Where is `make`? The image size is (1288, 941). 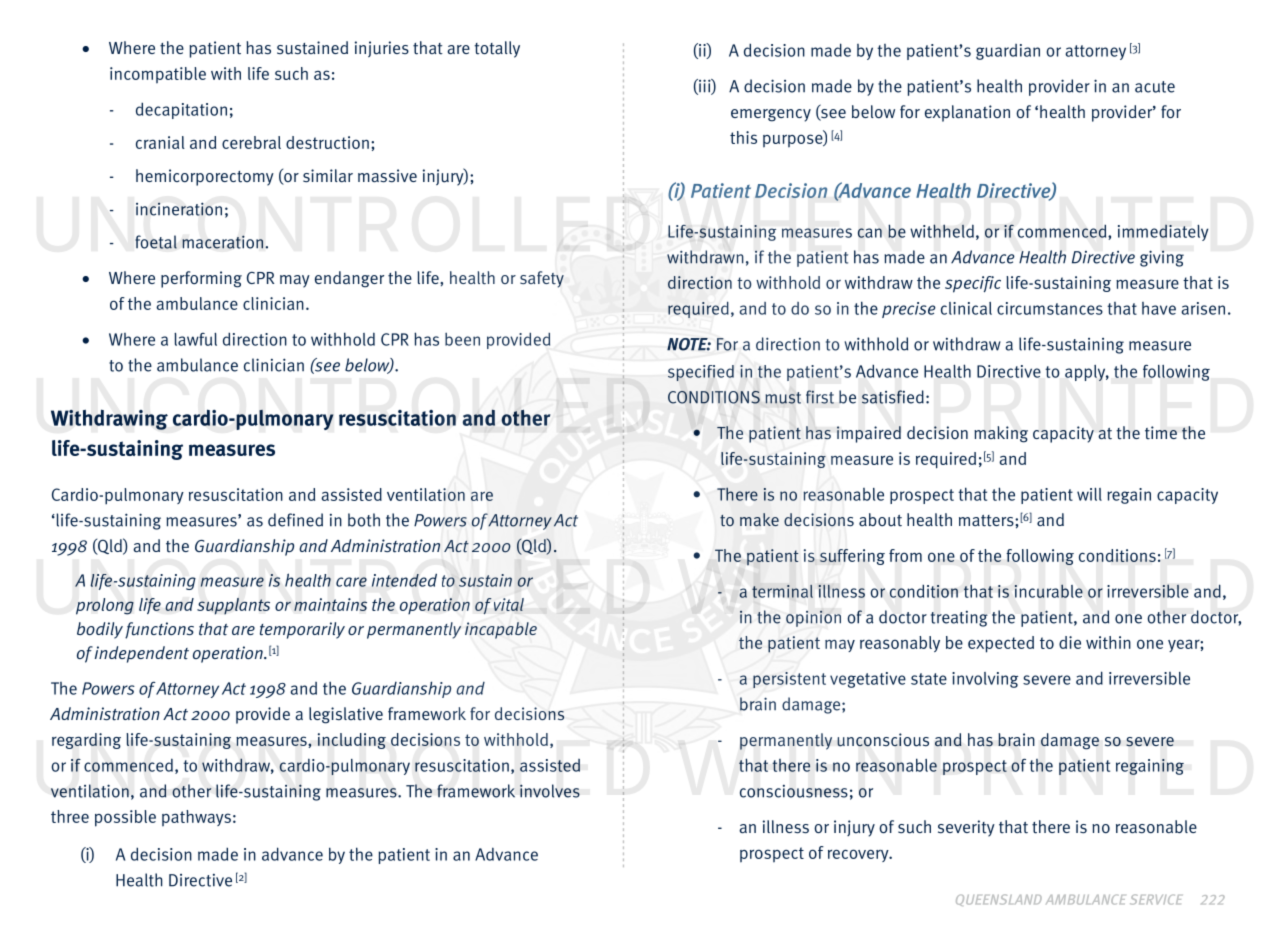 make is located at coordinates (759, 519).
